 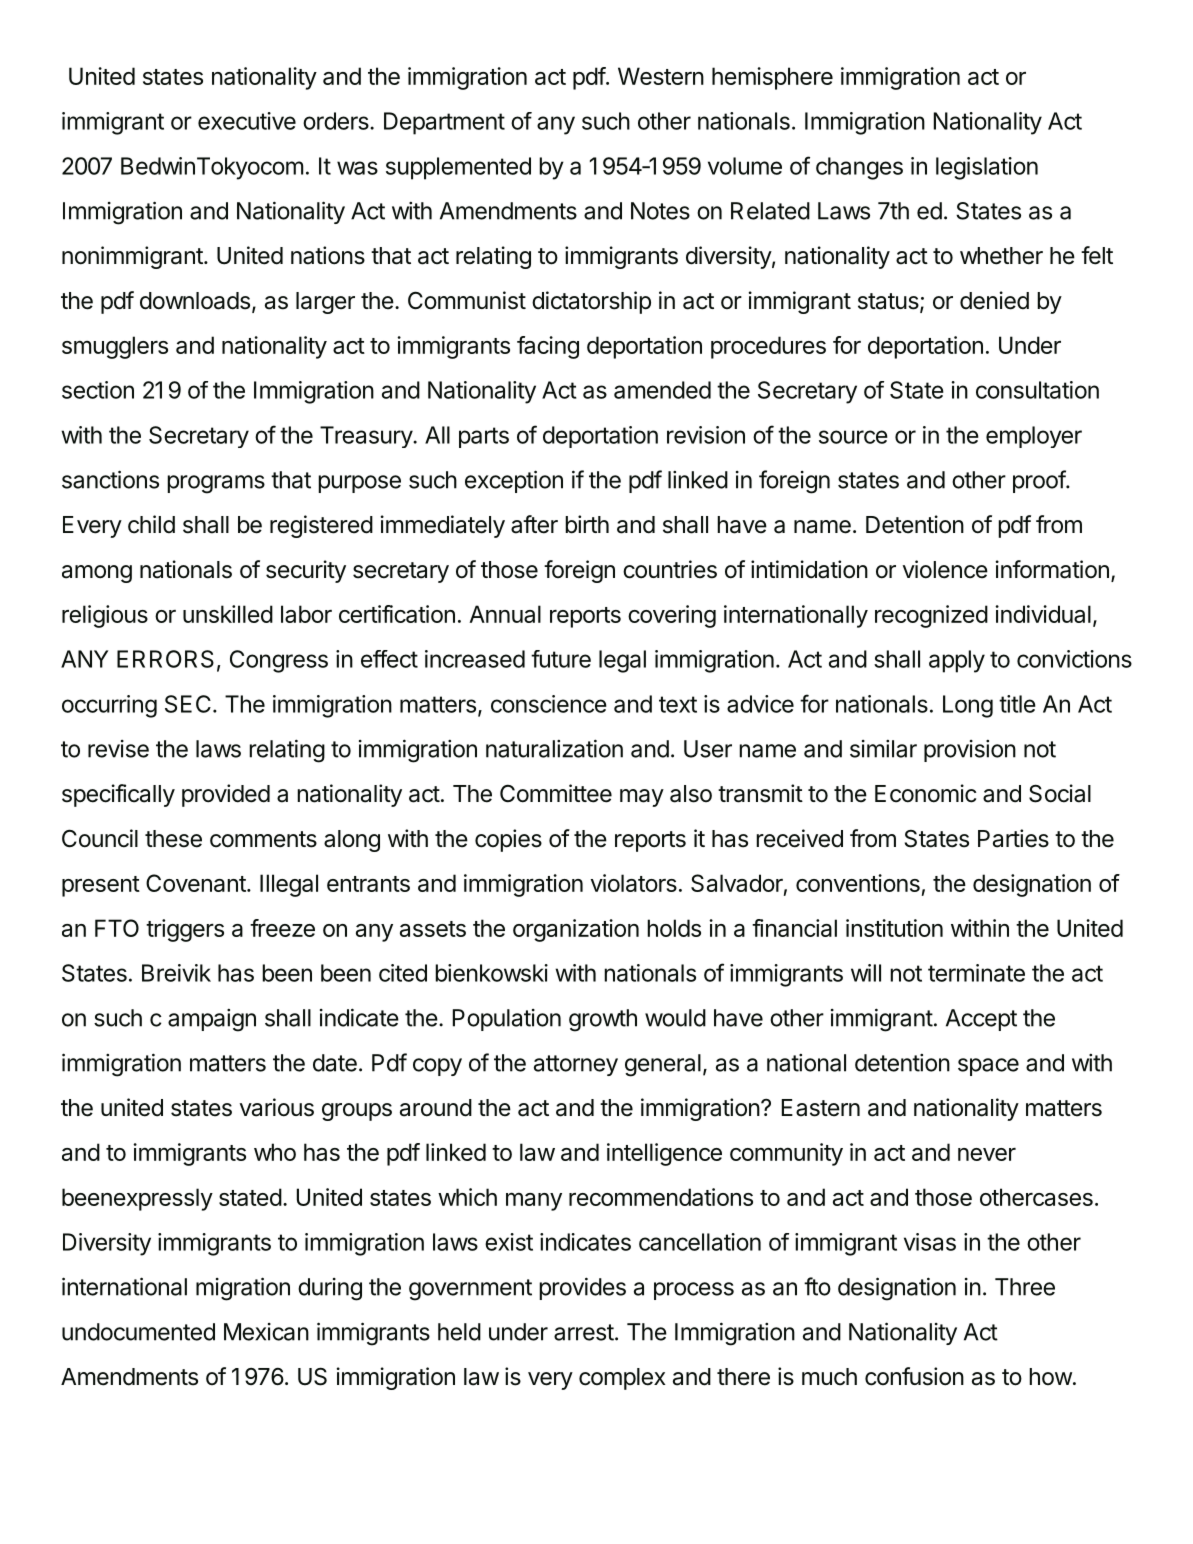 I want to click on Western, so click(x=661, y=76).
